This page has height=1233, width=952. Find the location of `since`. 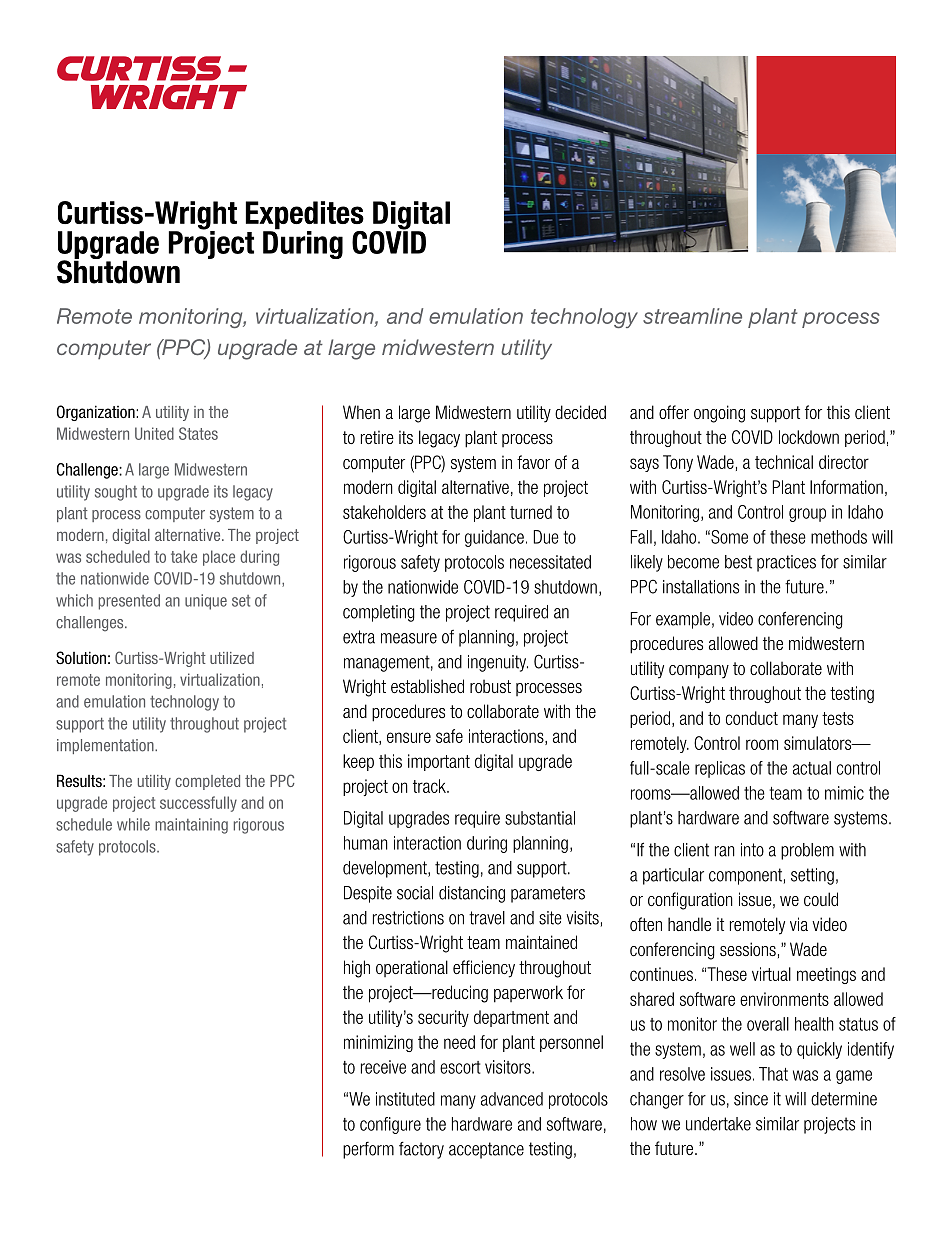

since is located at coordinates (751, 1099).
